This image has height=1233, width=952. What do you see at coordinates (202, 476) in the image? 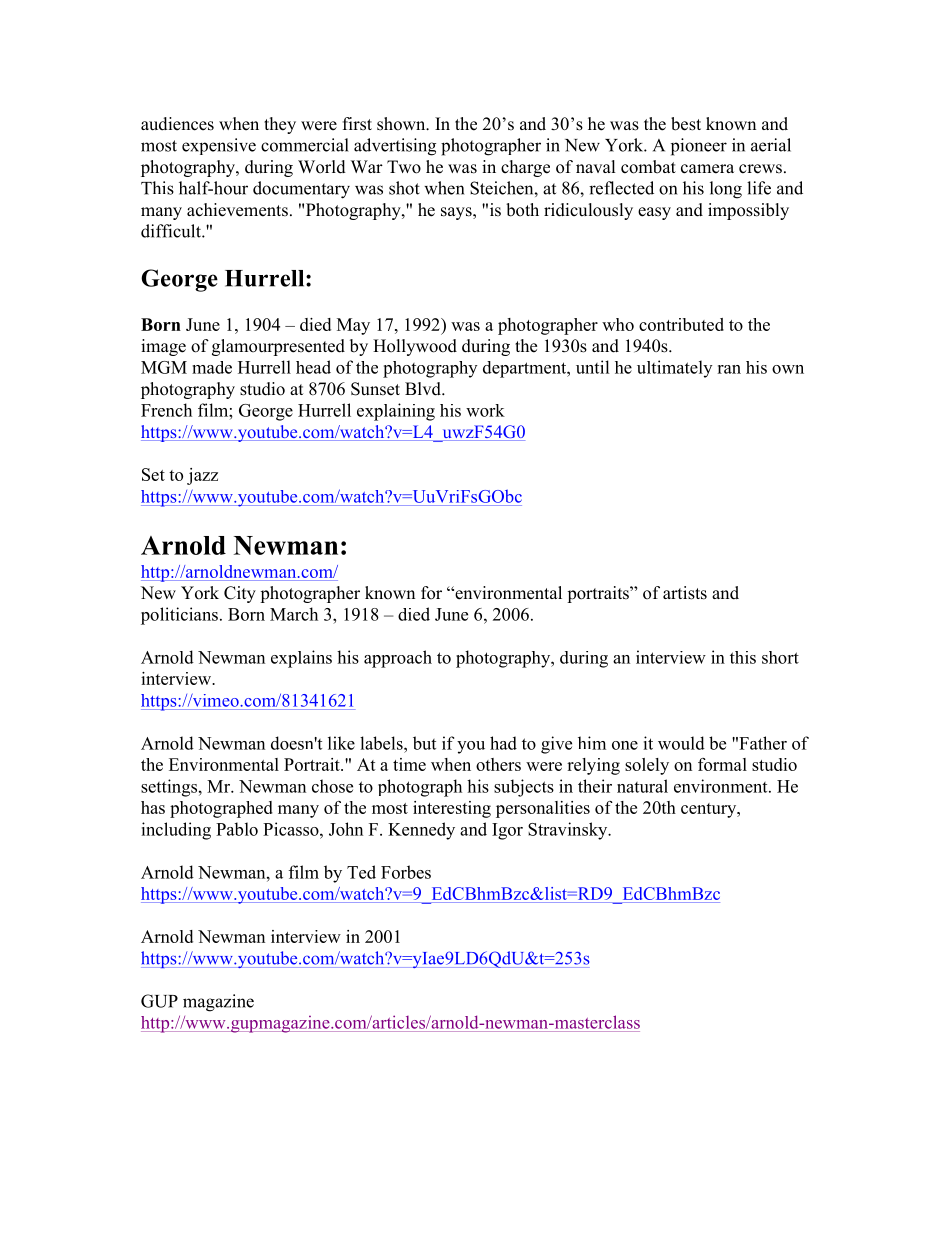
I see `jazz` at bounding box center [202, 476].
